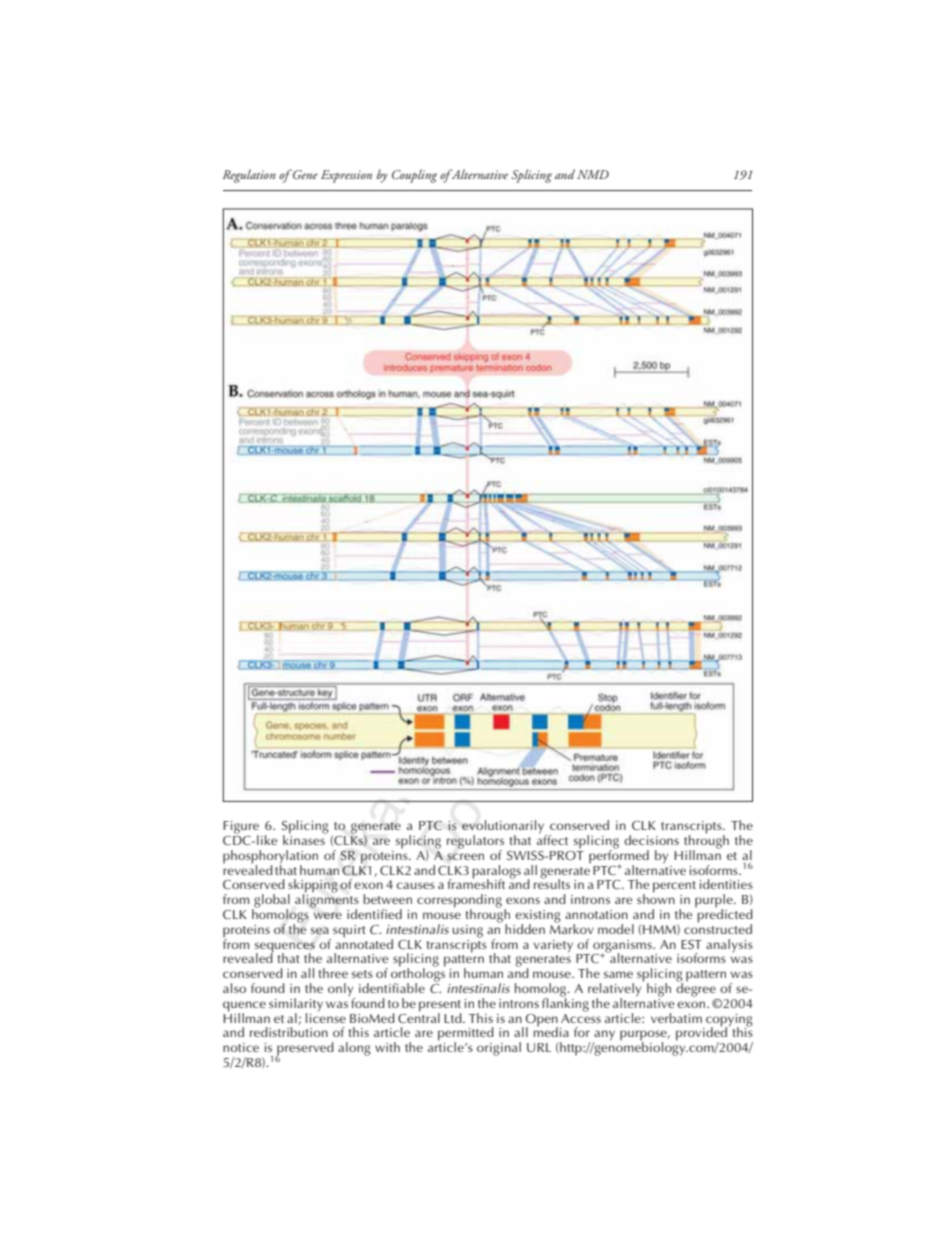 The height and width of the page is (1233, 952). What do you see at coordinates (249, 176) in the page?
I see `Regulation` at bounding box center [249, 176].
